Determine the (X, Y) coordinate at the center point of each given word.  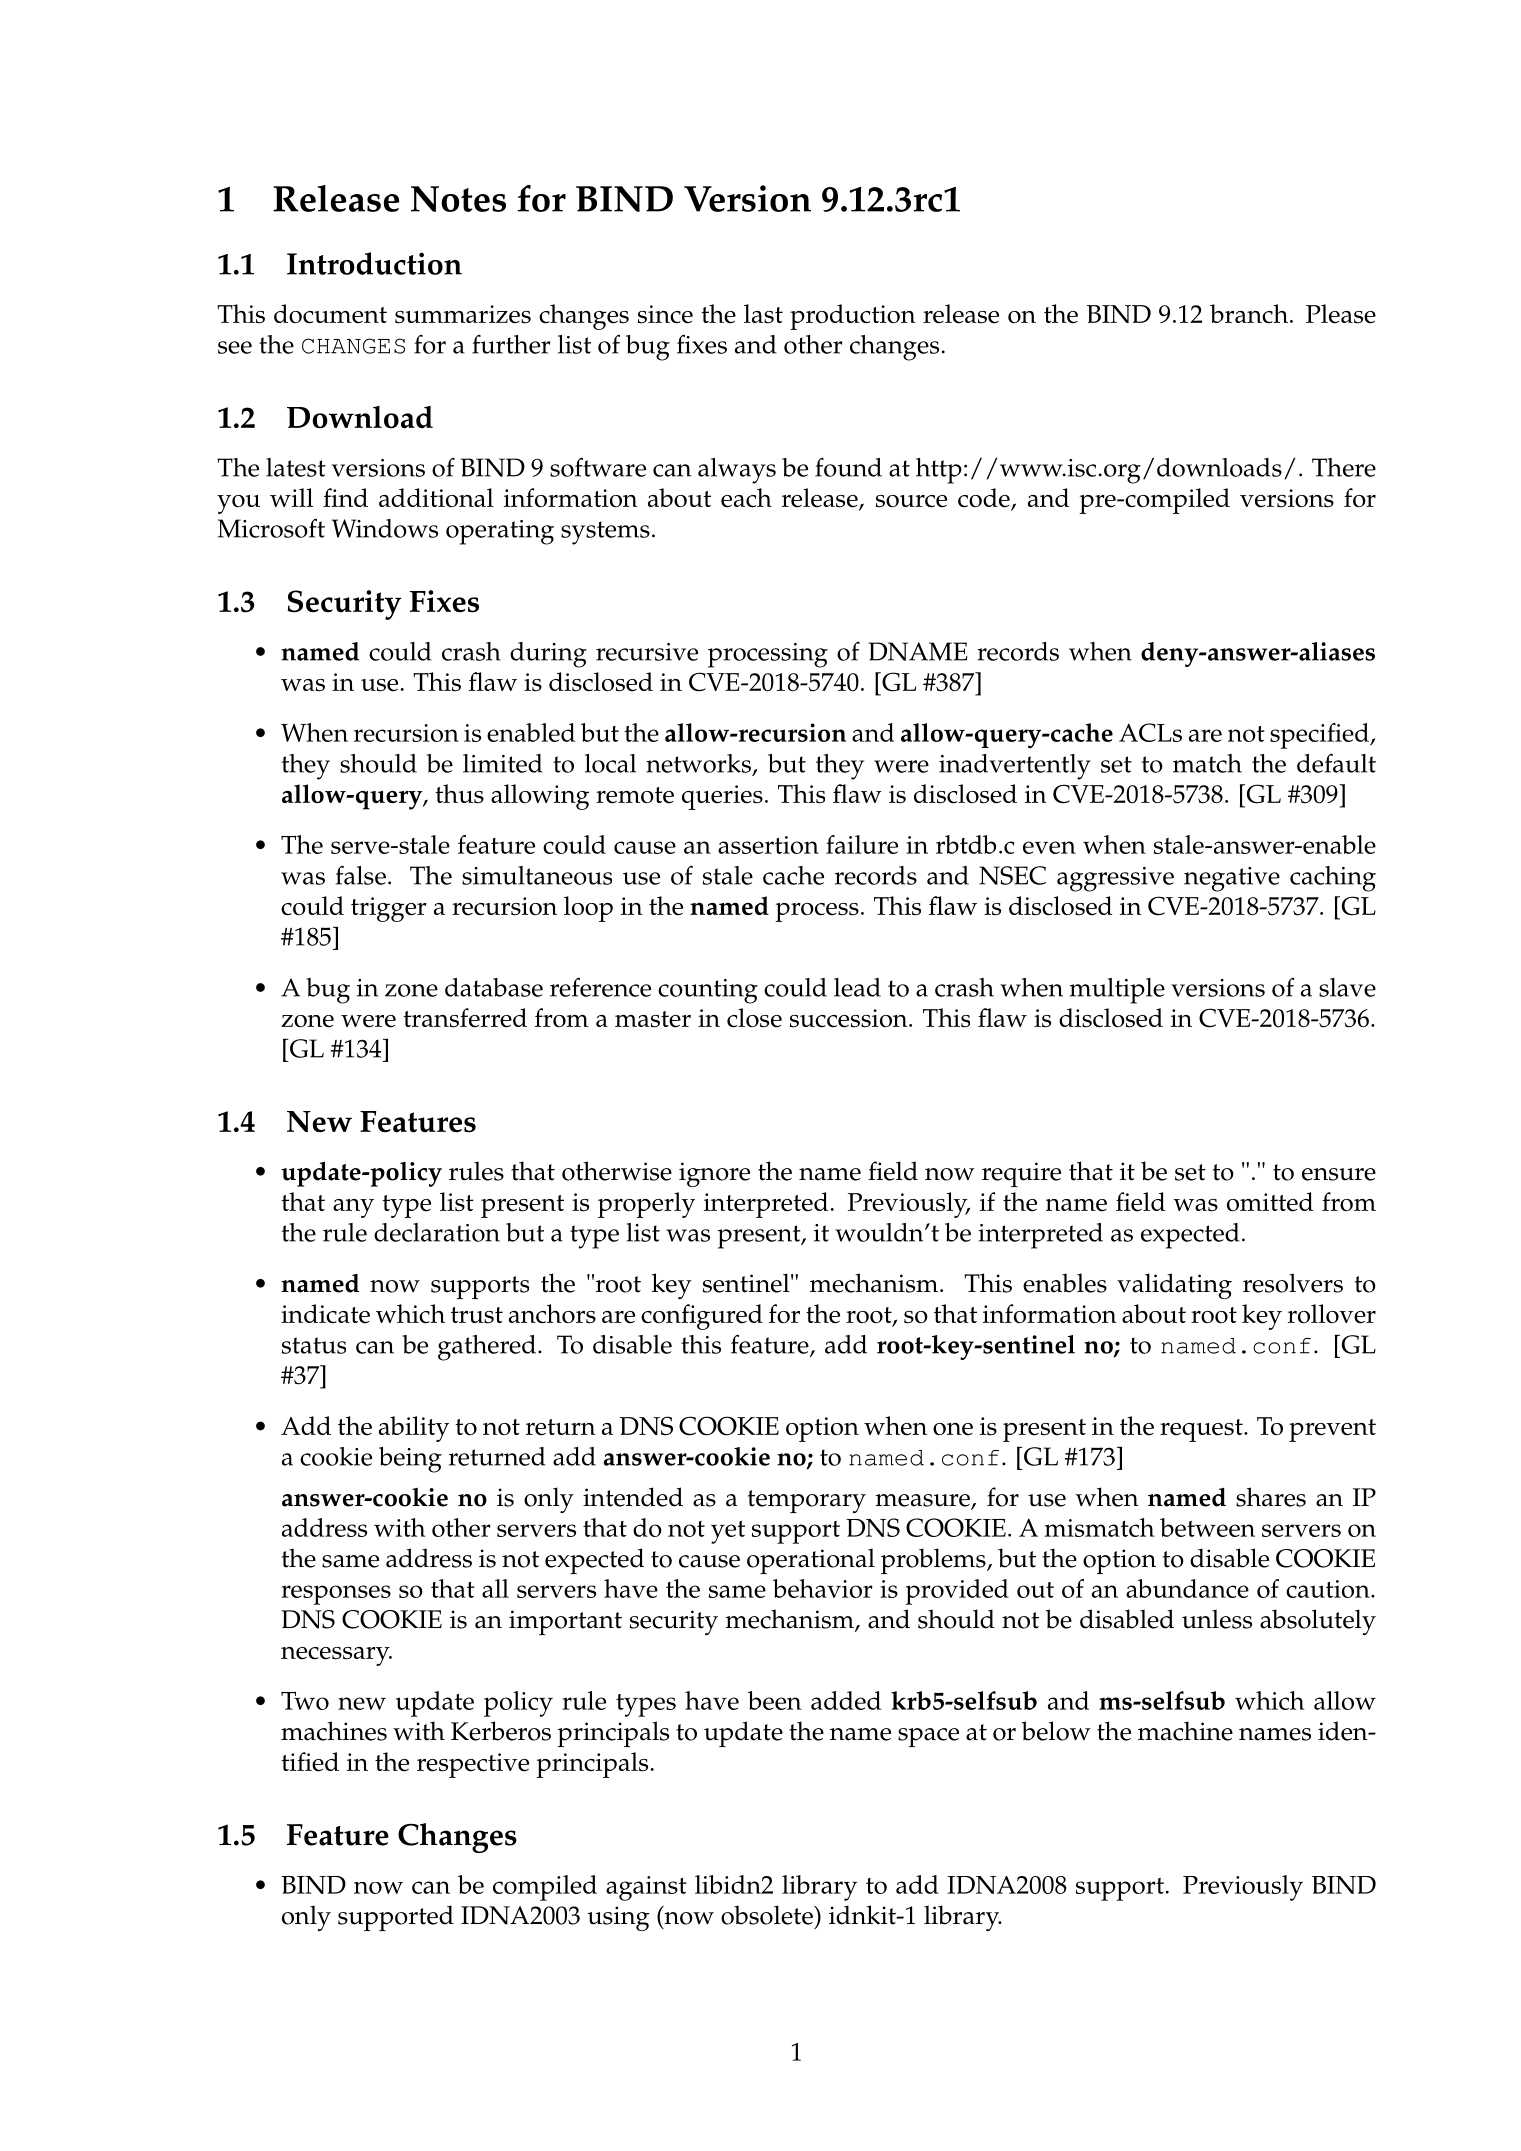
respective (473, 1765)
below (1056, 1731)
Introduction (374, 263)
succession (850, 1018)
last (763, 314)
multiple (1117, 991)
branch (1249, 314)
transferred (465, 1018)
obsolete (768, 1915)
